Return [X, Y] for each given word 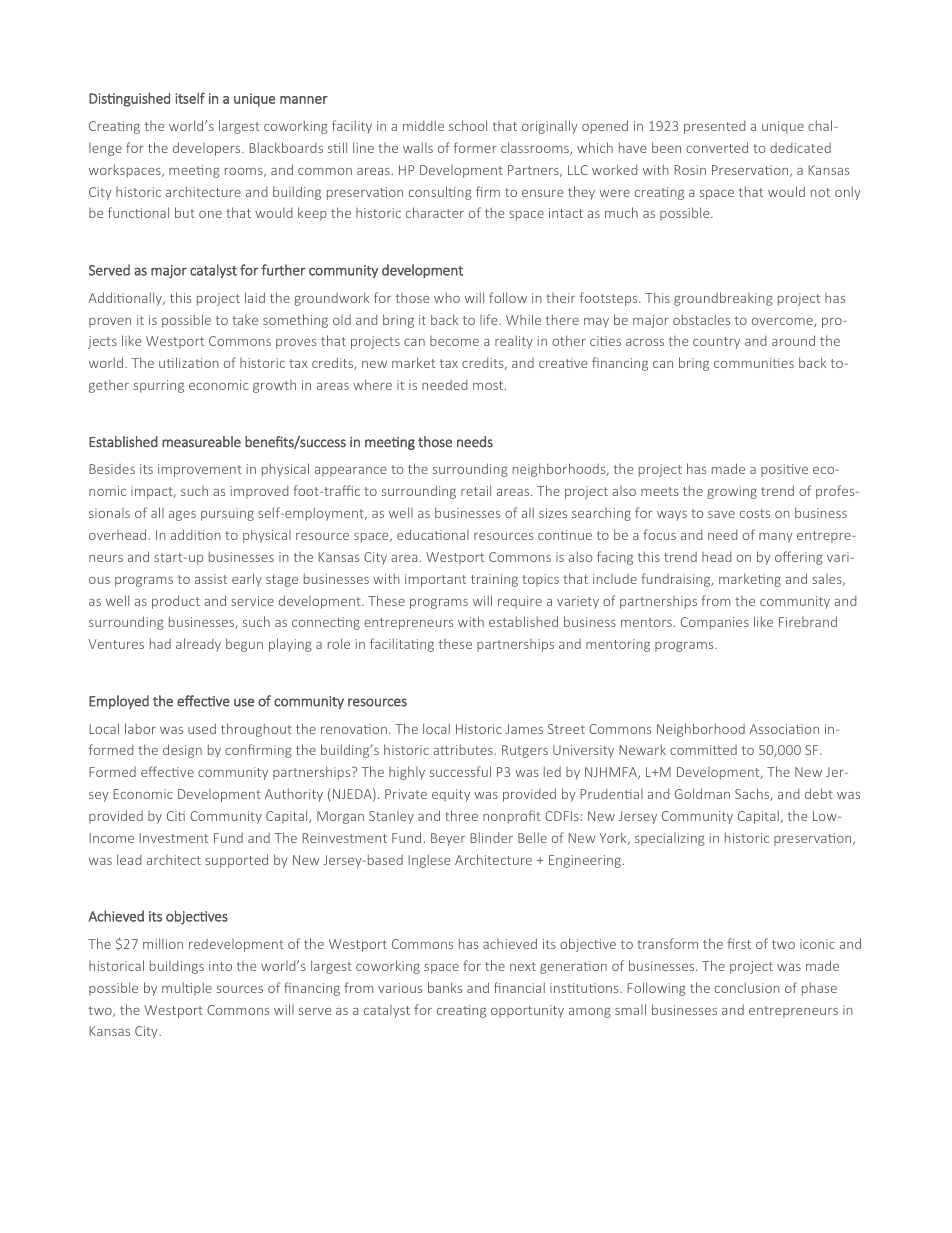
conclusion [747, 987]
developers [208, 149]
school [468, 125]
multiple [187, 989]
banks [445, 987]
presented [715, 127]
